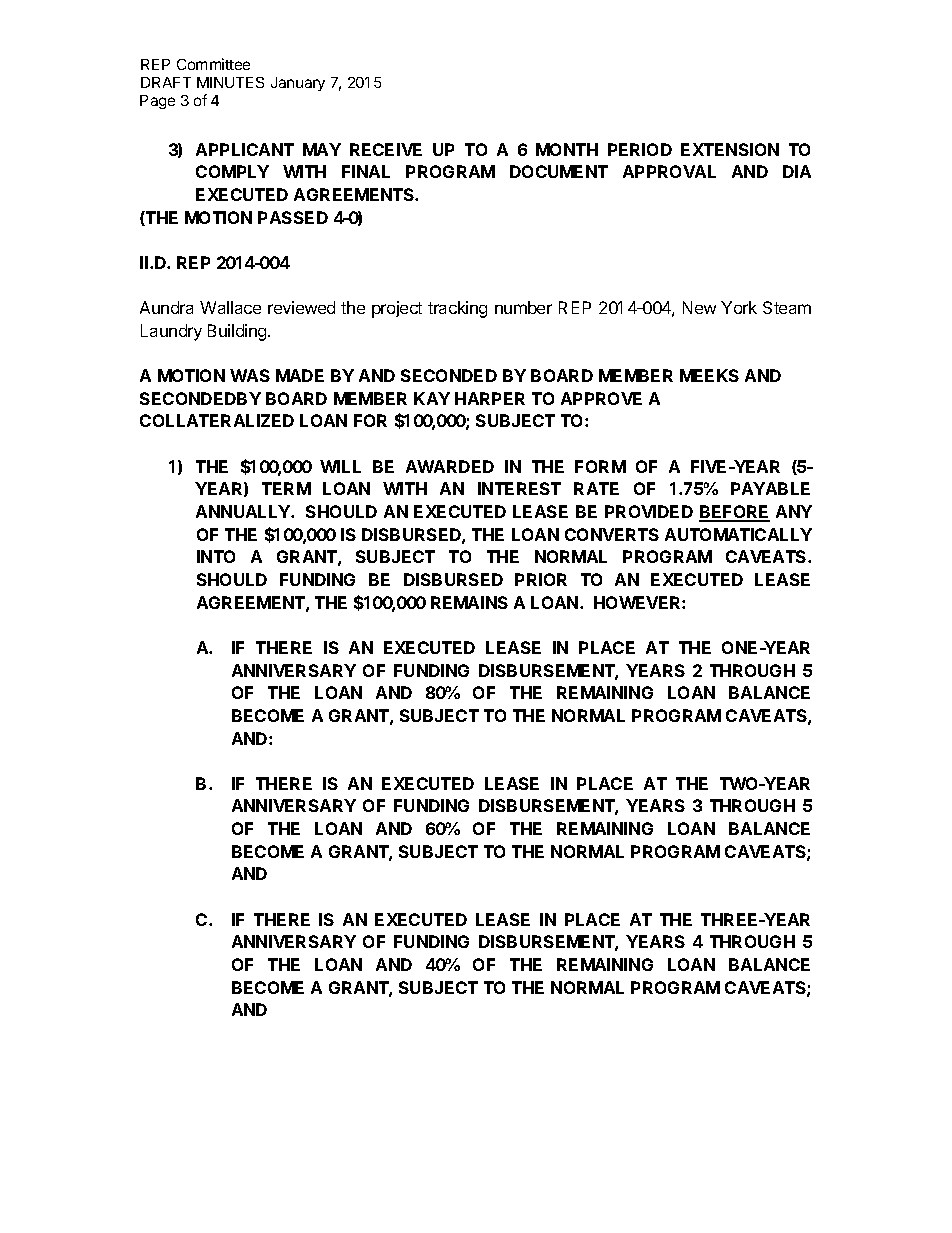 Image resolution: width=952 pixels, height=1233 pixels. What do you see at coordinates (238, 332) in the screenshot?
I see `Building` at bounding box center [238, 332].
